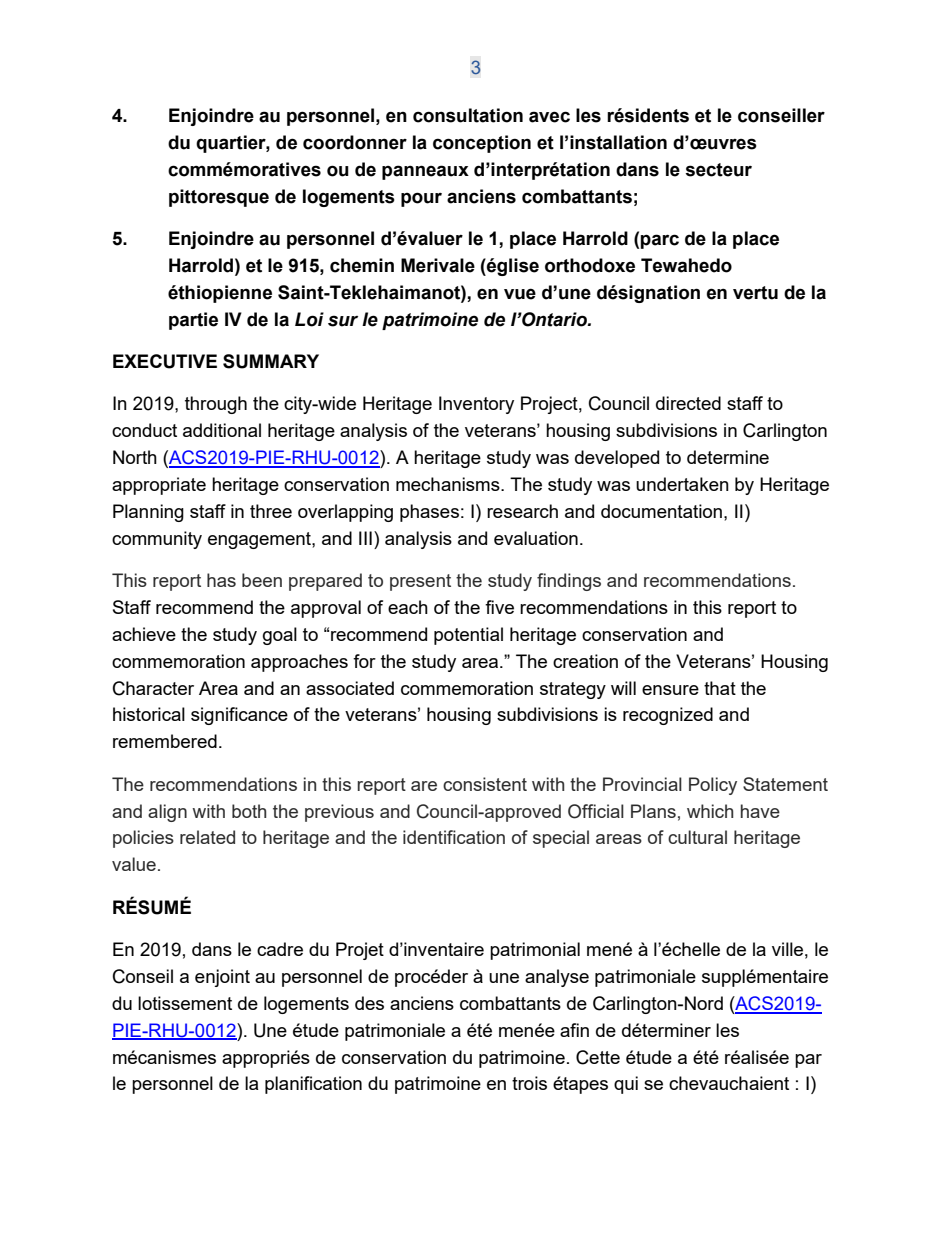 This screenshot has height=1233, width=952. I want to click on three, so click(271, 511).
